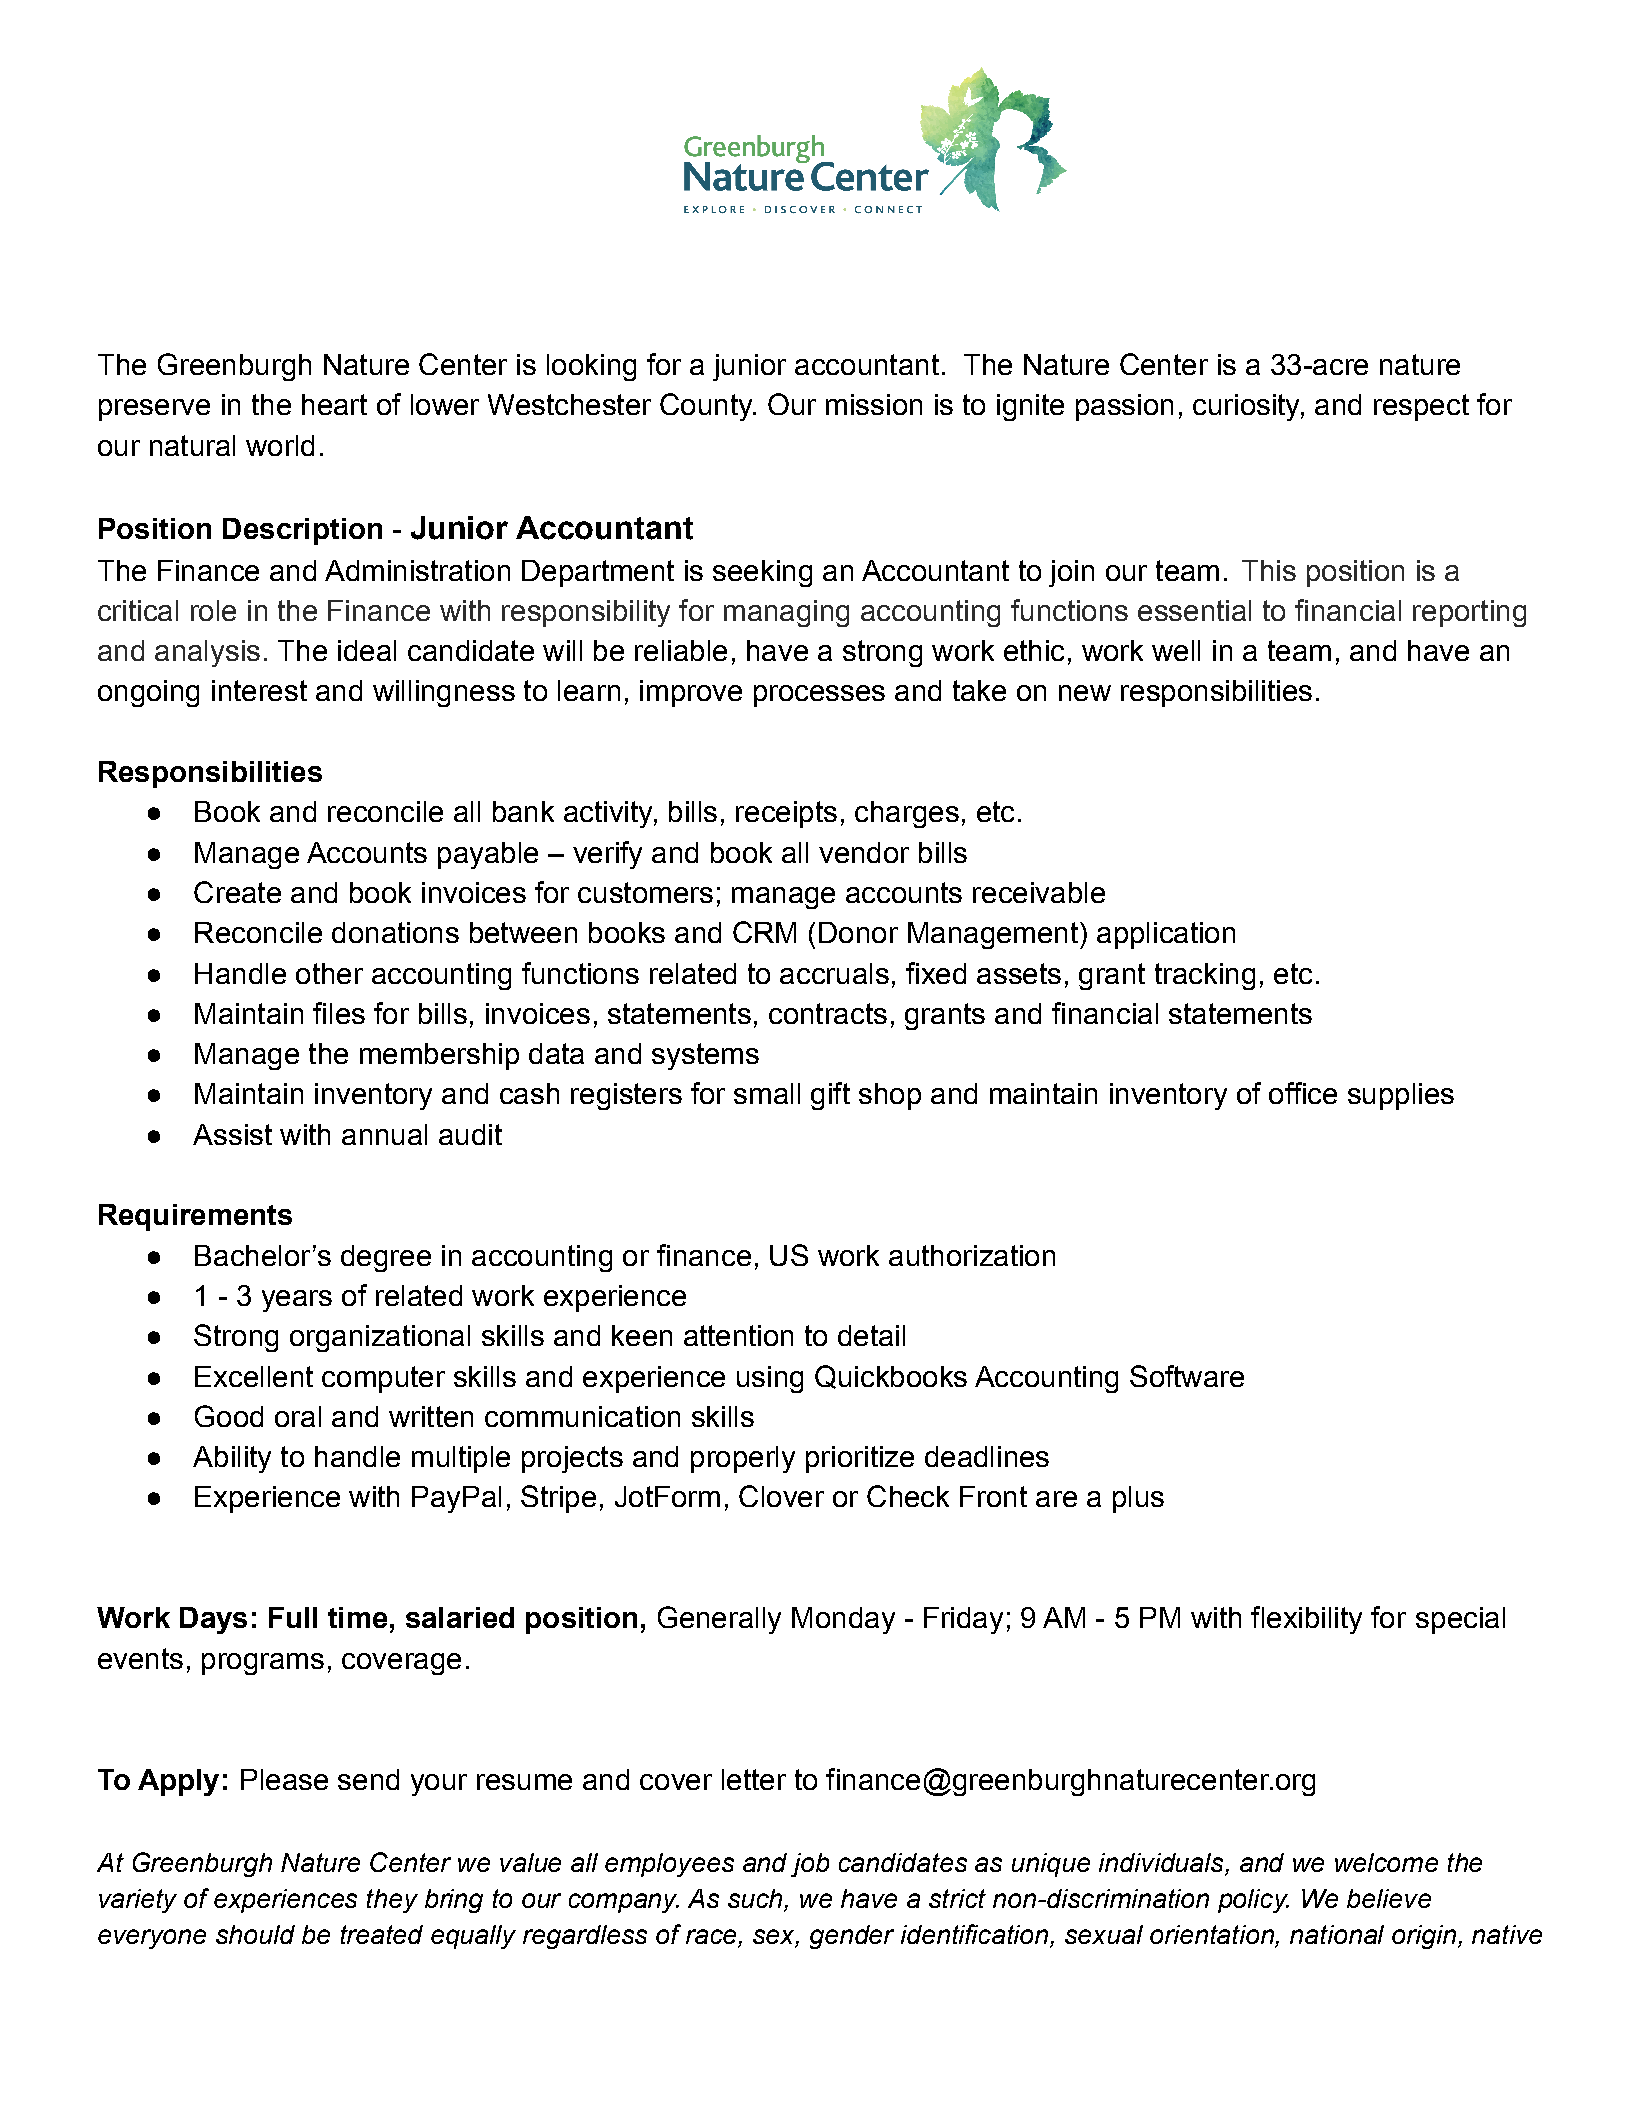 Image resolution: width=1644 pixels, height=2128 pixels. Describe the element at coordinates (874, 404) in the image. I see `mission` at that location.
